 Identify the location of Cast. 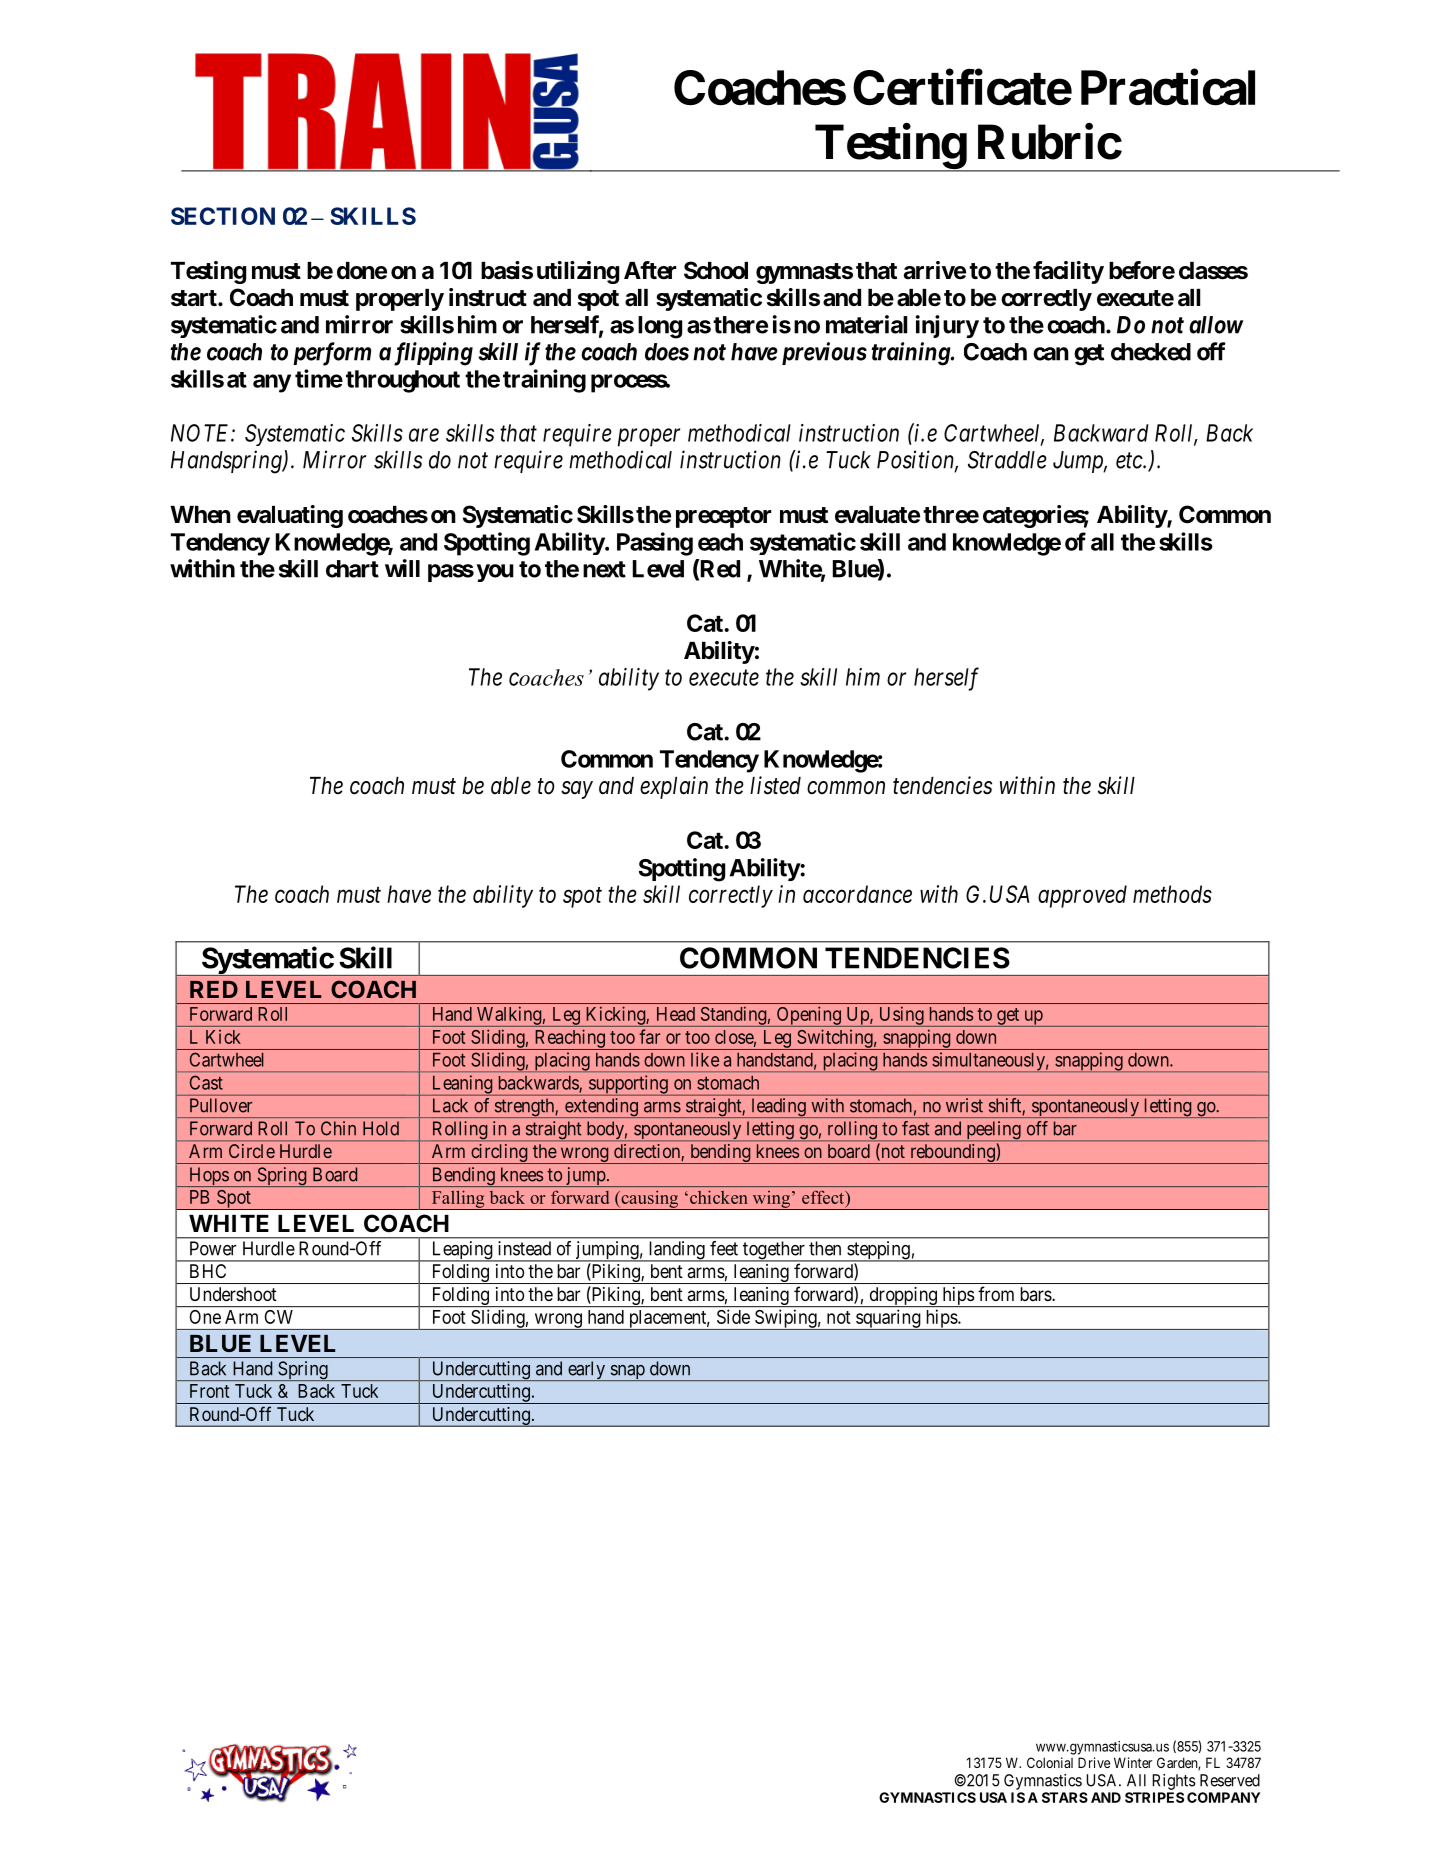
(206, 1082).
